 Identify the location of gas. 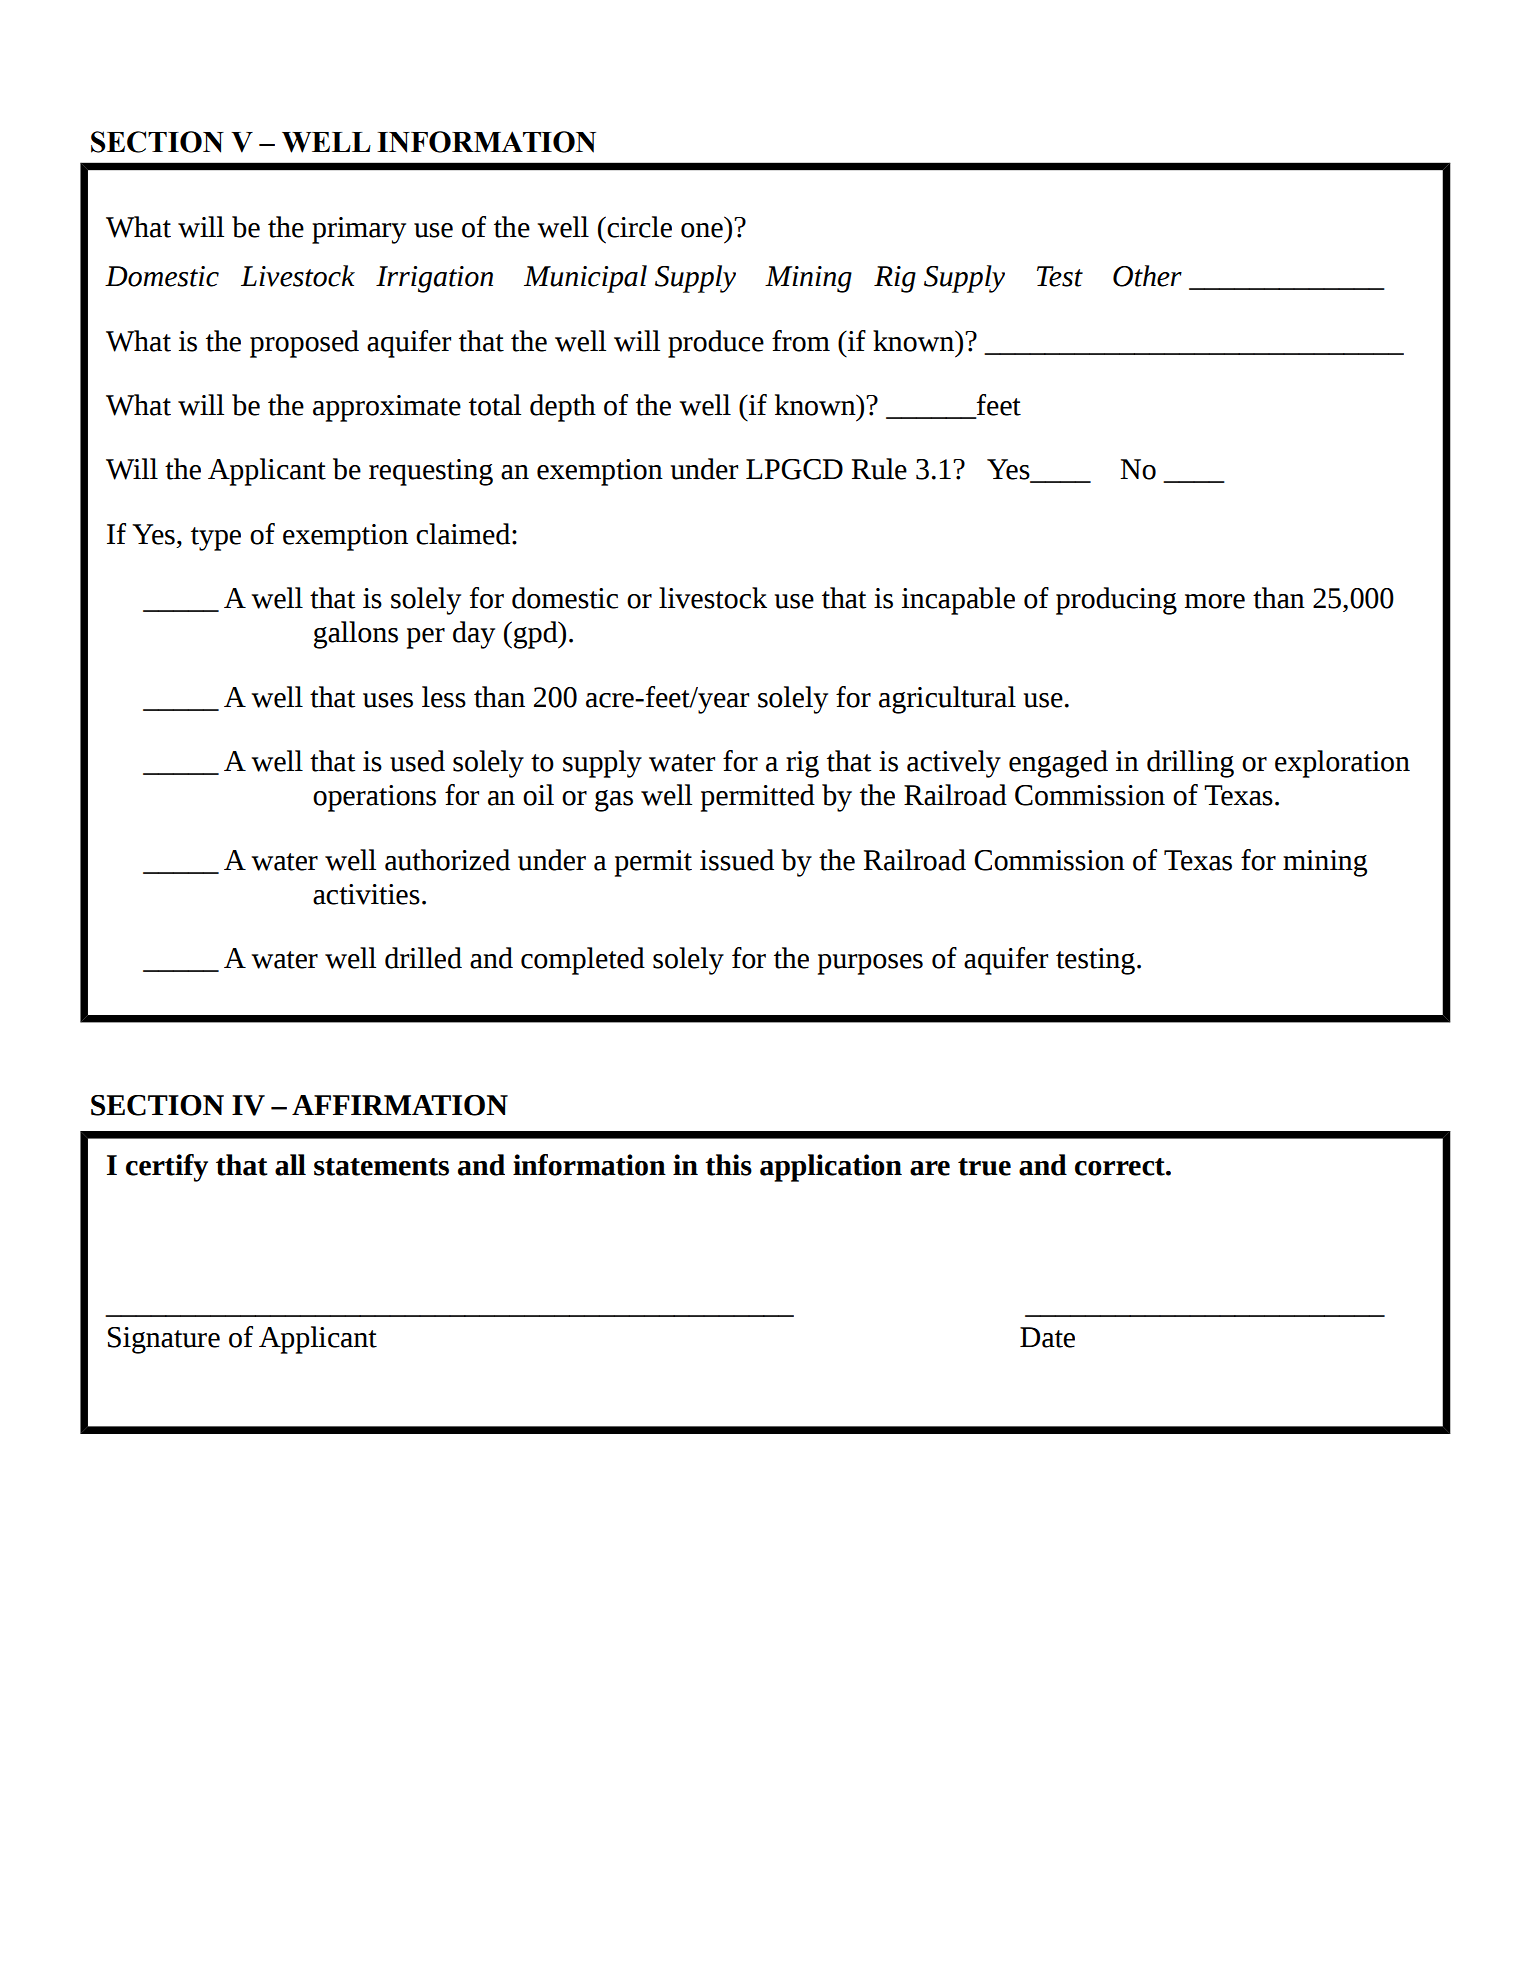
(614, 801).
